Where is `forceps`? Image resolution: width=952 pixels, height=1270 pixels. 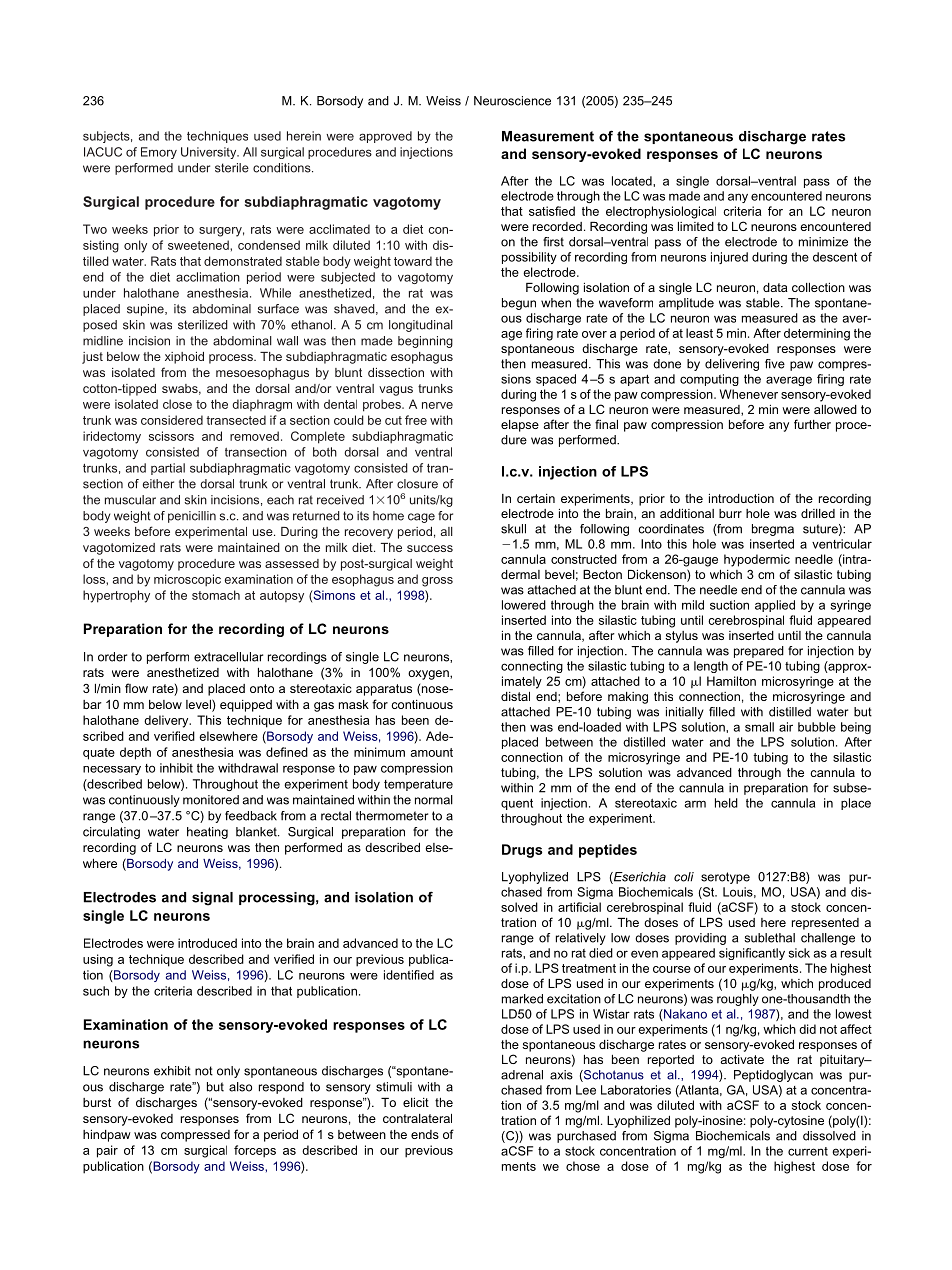 forceps is located at coordinates (255, 1151).
